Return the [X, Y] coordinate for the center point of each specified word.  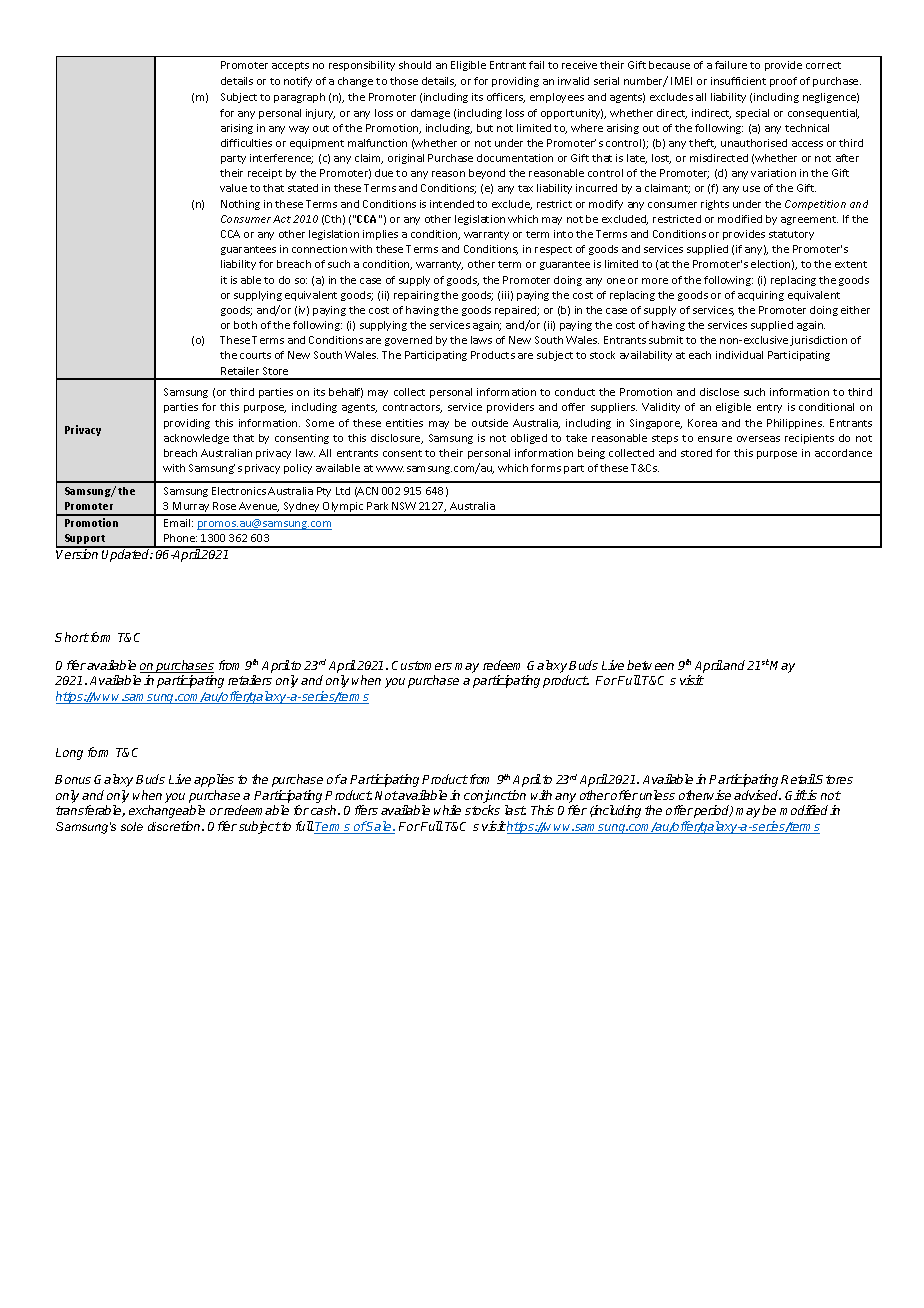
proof [783, 82]
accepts [290, 66]
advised [757, 795]
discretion [175, 826]
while [447, 810]
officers [506, 98]
